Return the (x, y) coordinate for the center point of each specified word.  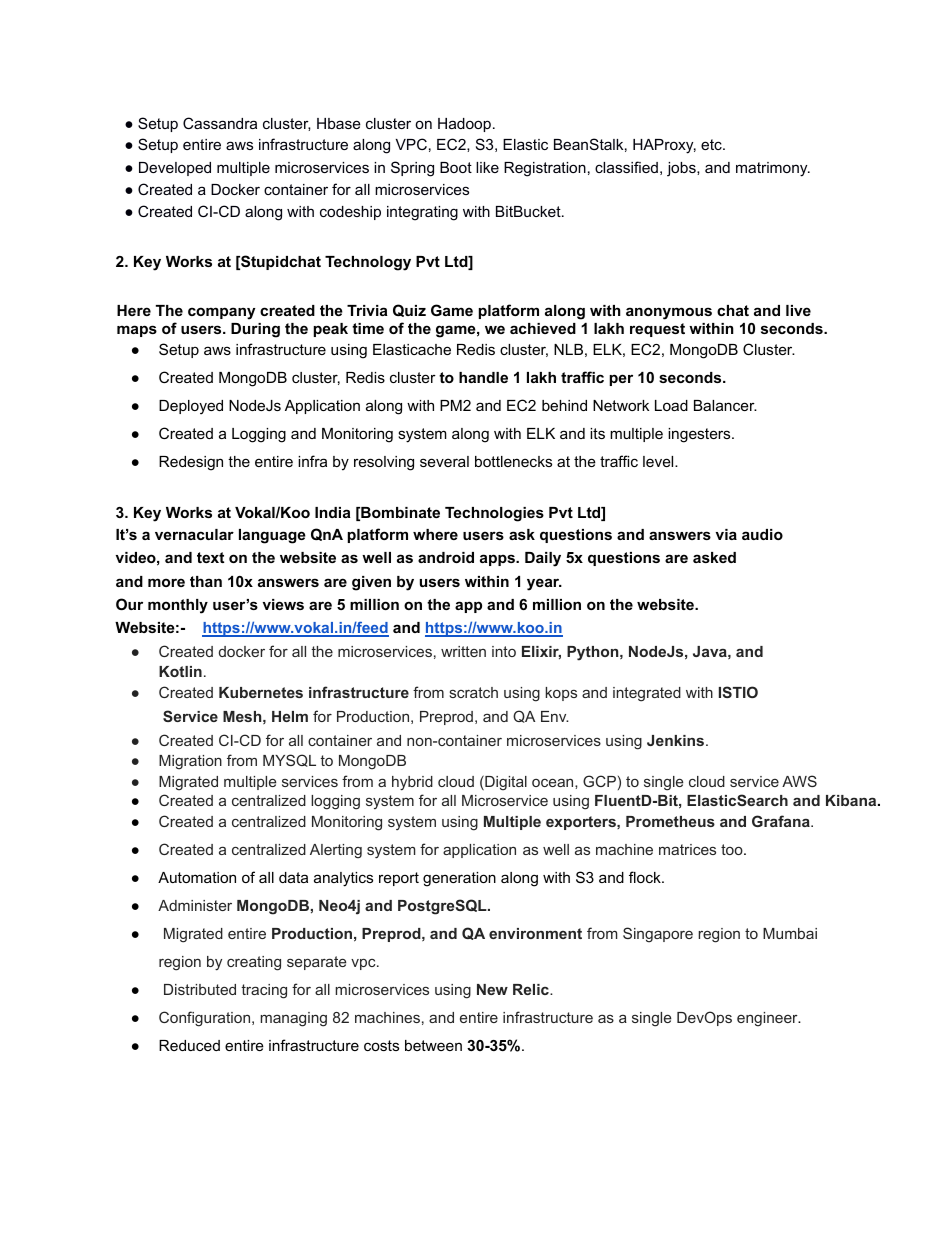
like (487, 167)
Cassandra (220, 123)
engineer (768, 1019)
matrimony (773, 169)
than (206, 581)
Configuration (206, 1019)
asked (714, 557)
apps (498, 560)
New (492, 989)
